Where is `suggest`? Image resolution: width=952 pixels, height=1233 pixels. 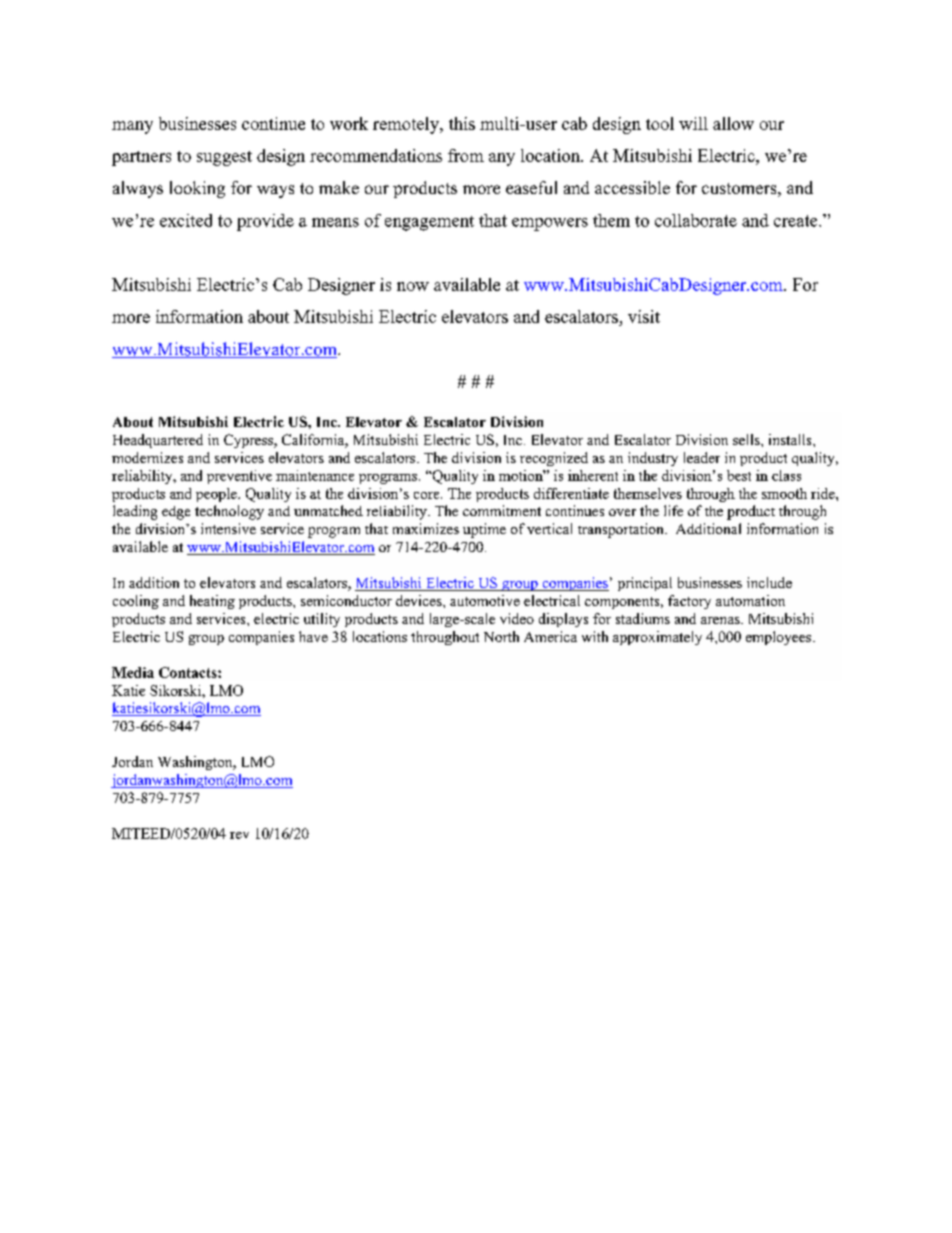 suggest is located at coordinates (224, 158).
